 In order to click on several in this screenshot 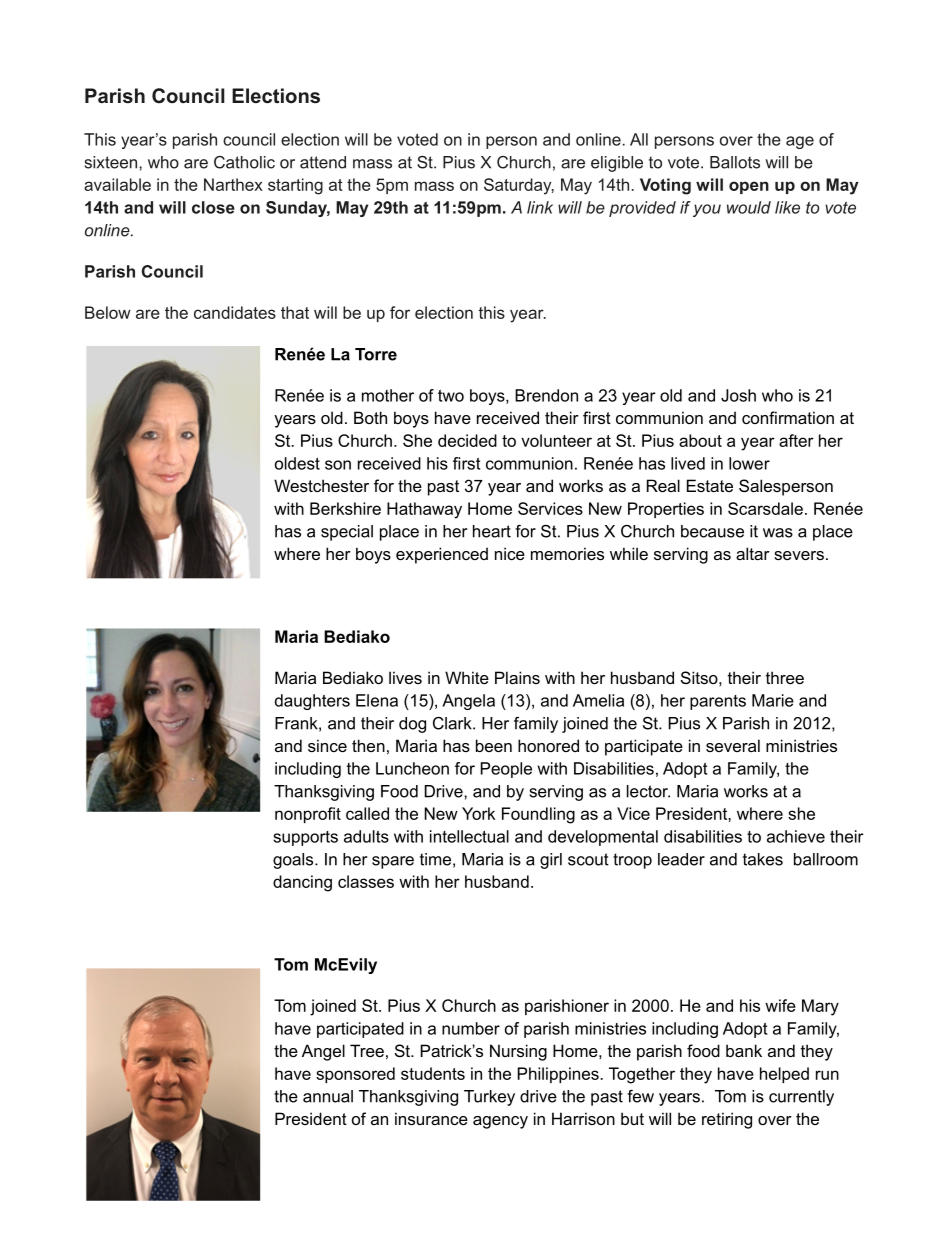, I will do `click(733, 745)`.
